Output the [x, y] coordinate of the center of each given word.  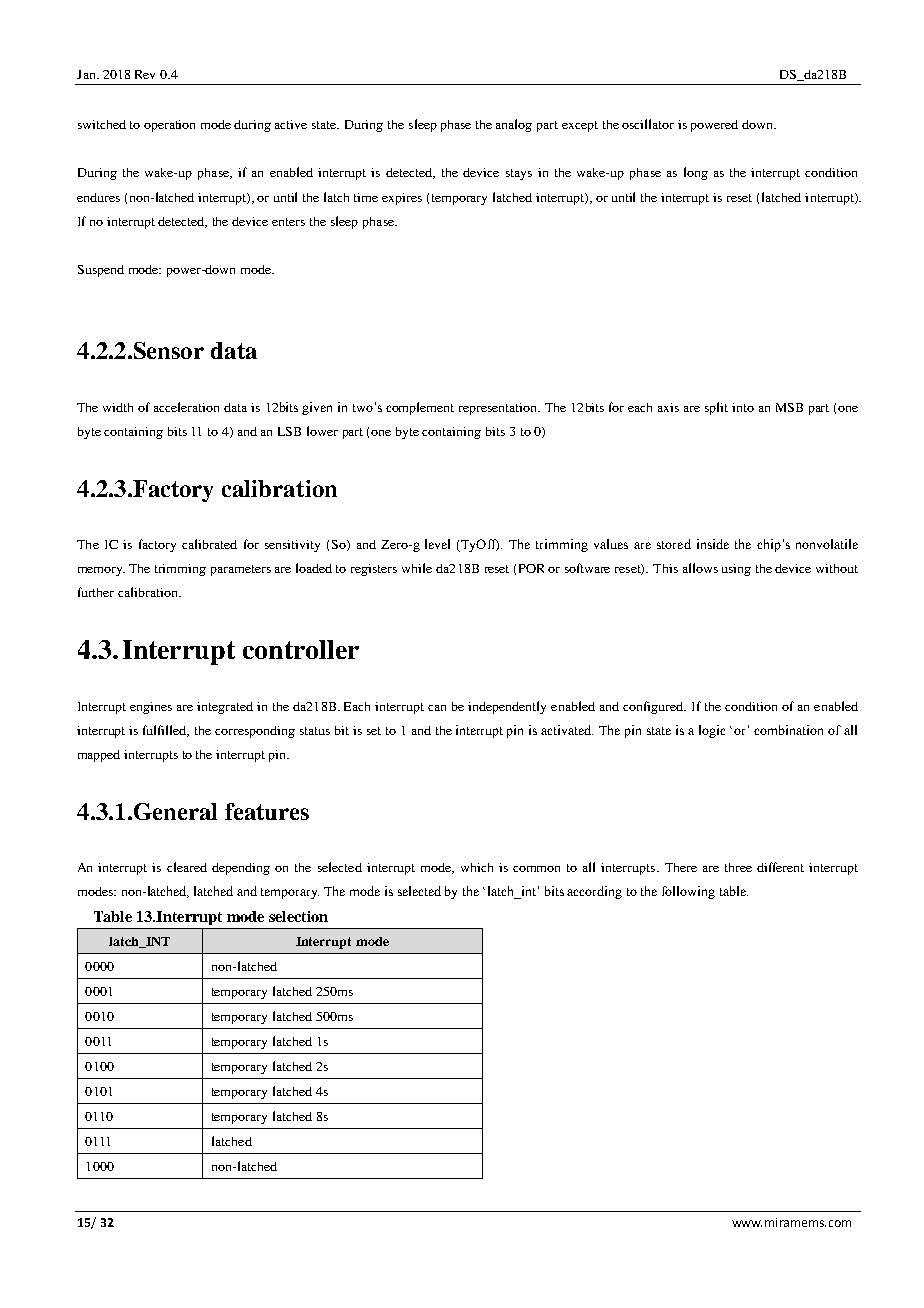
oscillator [648, 124]
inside [713, 544]
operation [169, 126]
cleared [187, 867]
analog [514, 125]
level [437, 544]
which [477, 867]
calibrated [209, 544]
